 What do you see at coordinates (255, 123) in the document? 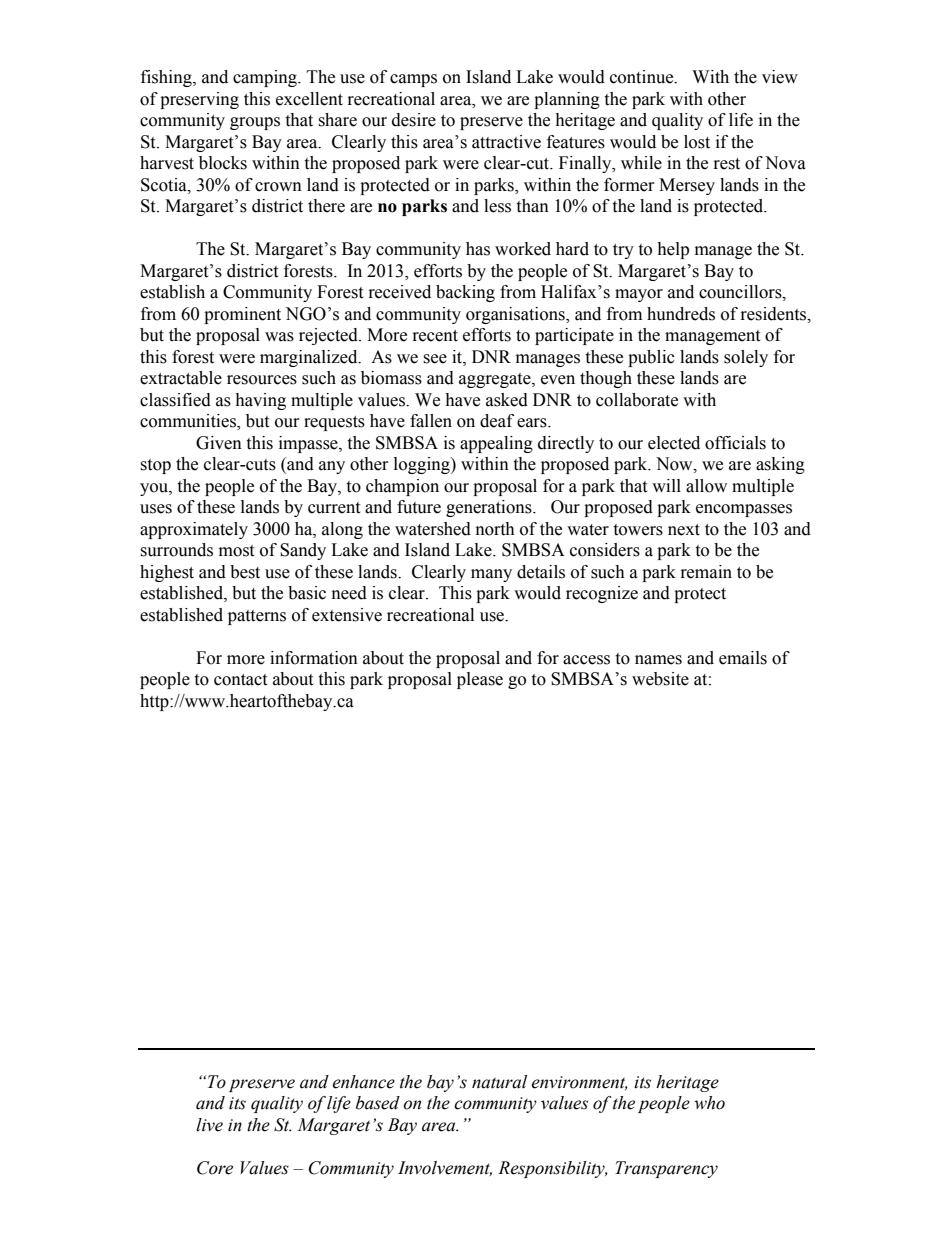
I see `groups` at bounding box center [255, 123].
